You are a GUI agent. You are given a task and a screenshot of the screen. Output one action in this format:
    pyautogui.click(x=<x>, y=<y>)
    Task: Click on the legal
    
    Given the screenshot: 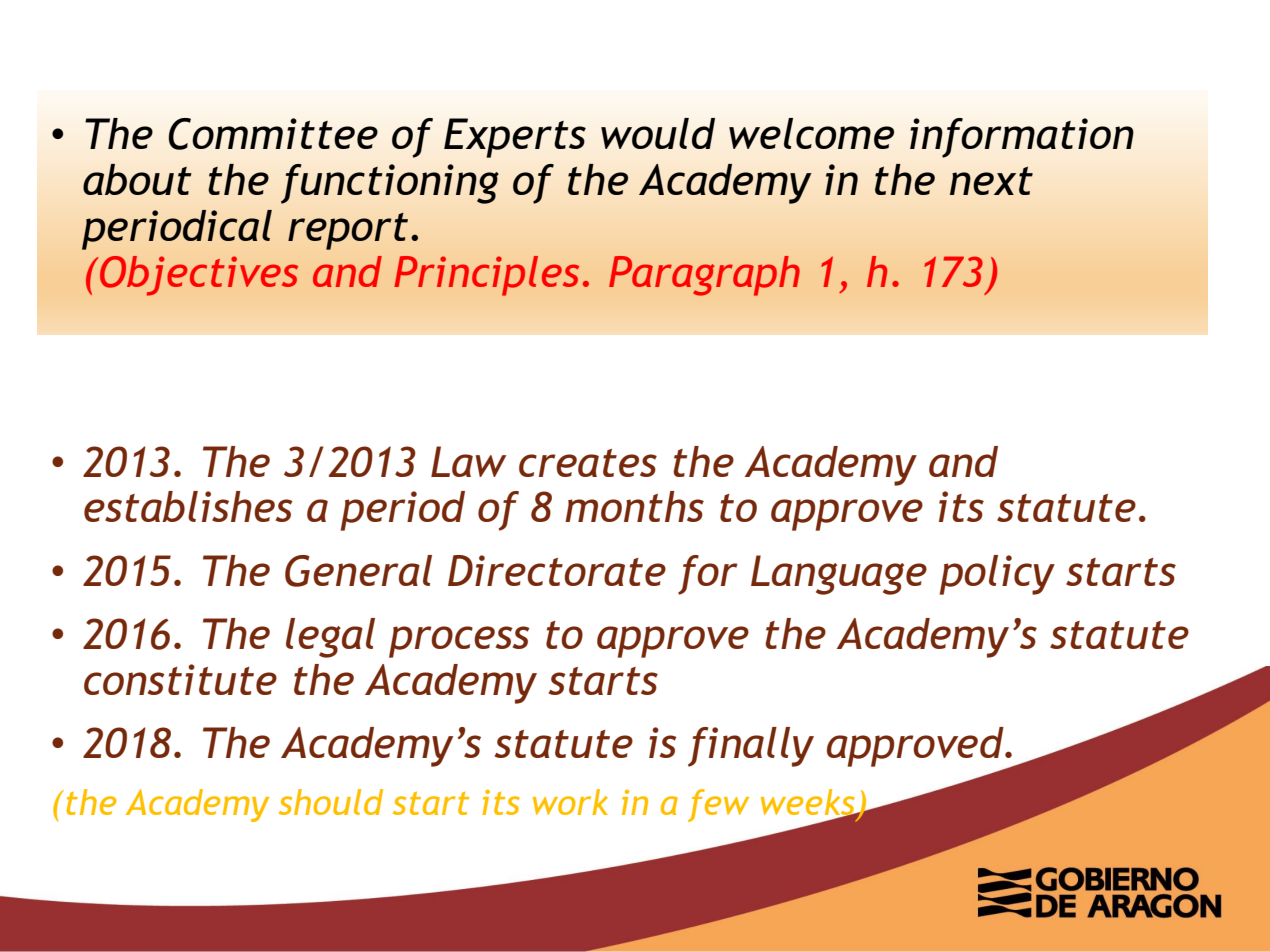 What is the action you would take?
    pyautogui.click(x=330, y=638)
